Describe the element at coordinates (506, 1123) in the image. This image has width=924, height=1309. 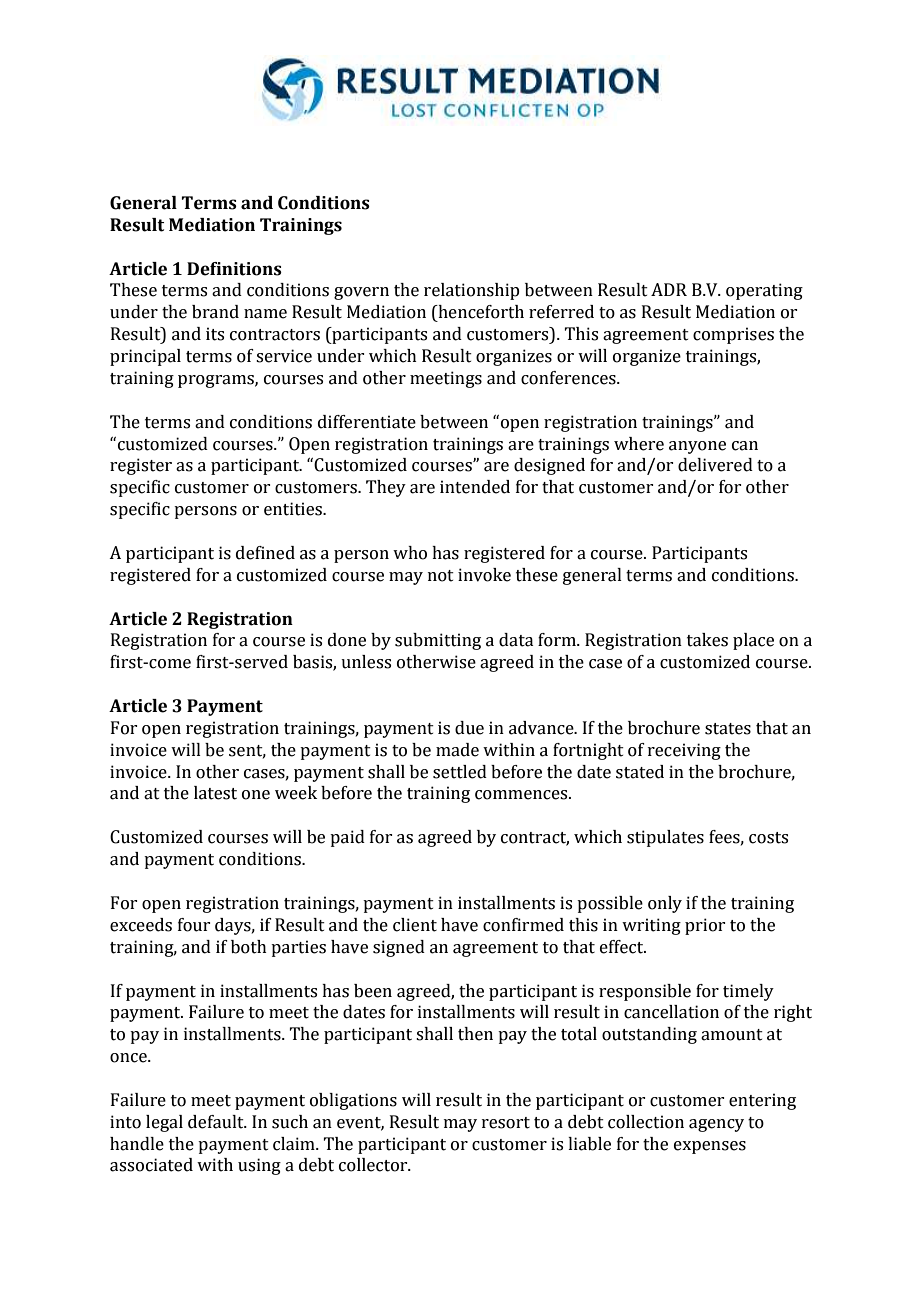
I see `resort` at that location.
